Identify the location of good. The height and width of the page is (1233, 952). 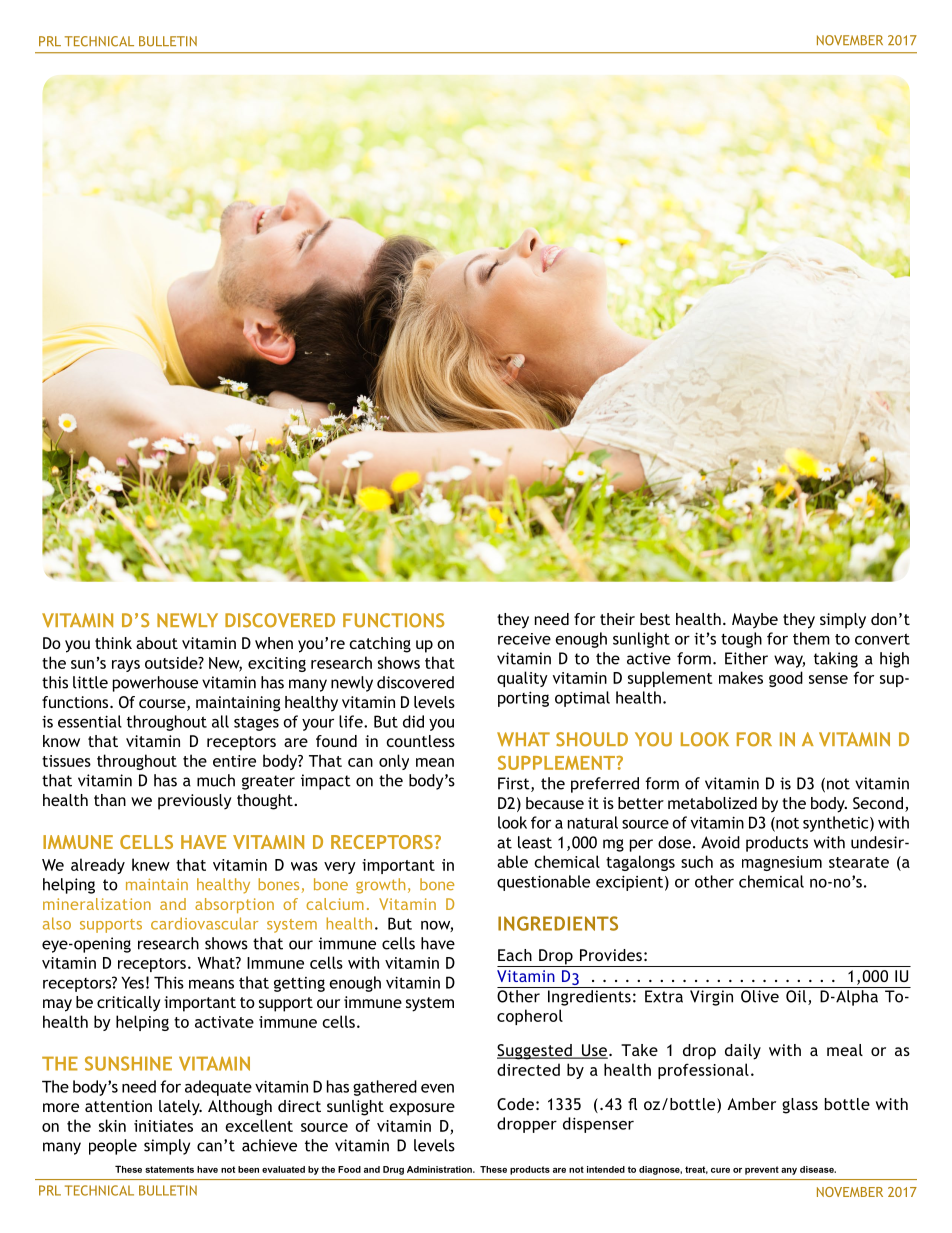
(786, 679).
